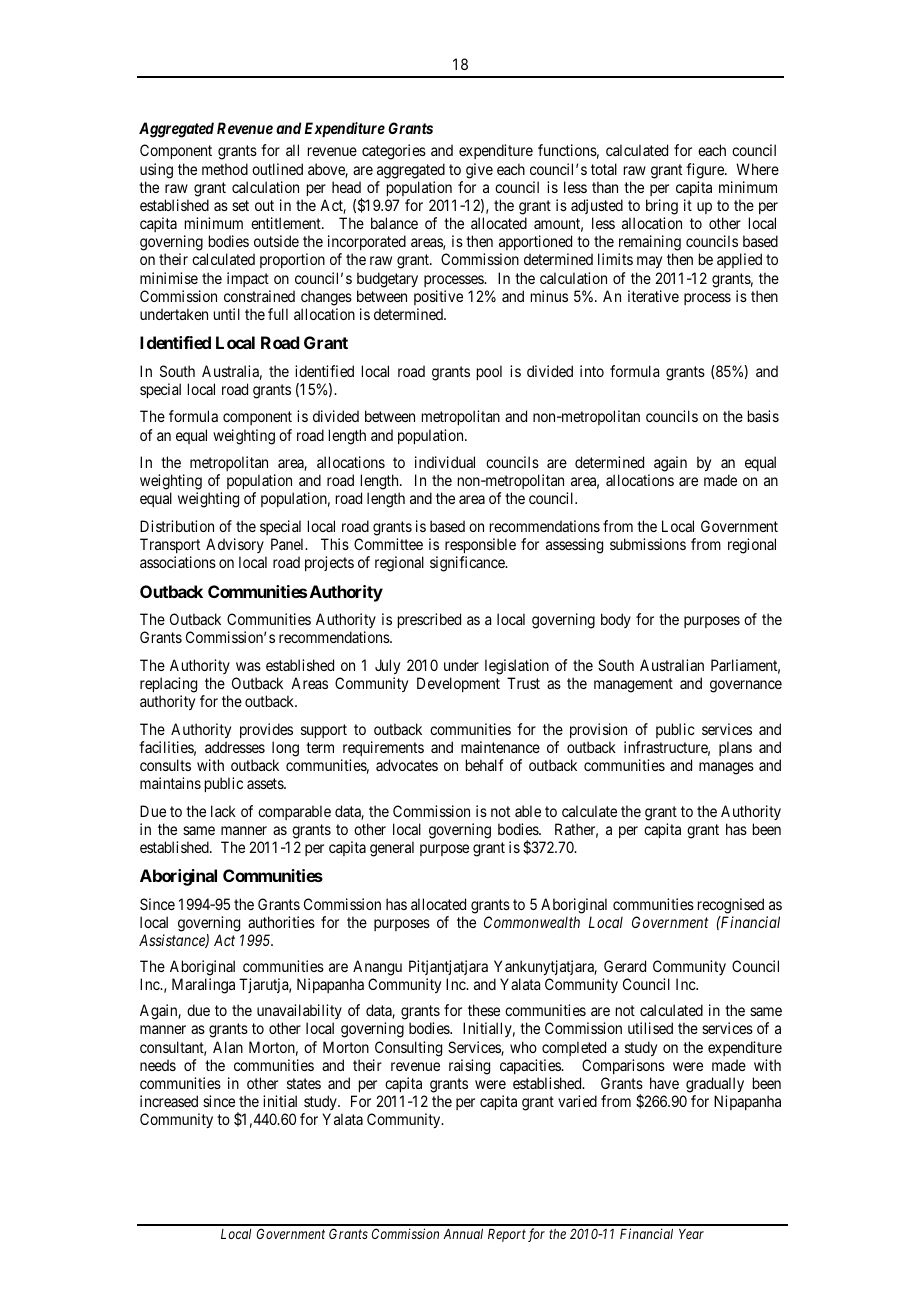 Image resolution: width=924 pixels, height=1308 pixels. What do you see at coordinates (248, 666) in the image?
I see `was` at bounding box center [248, 666].
